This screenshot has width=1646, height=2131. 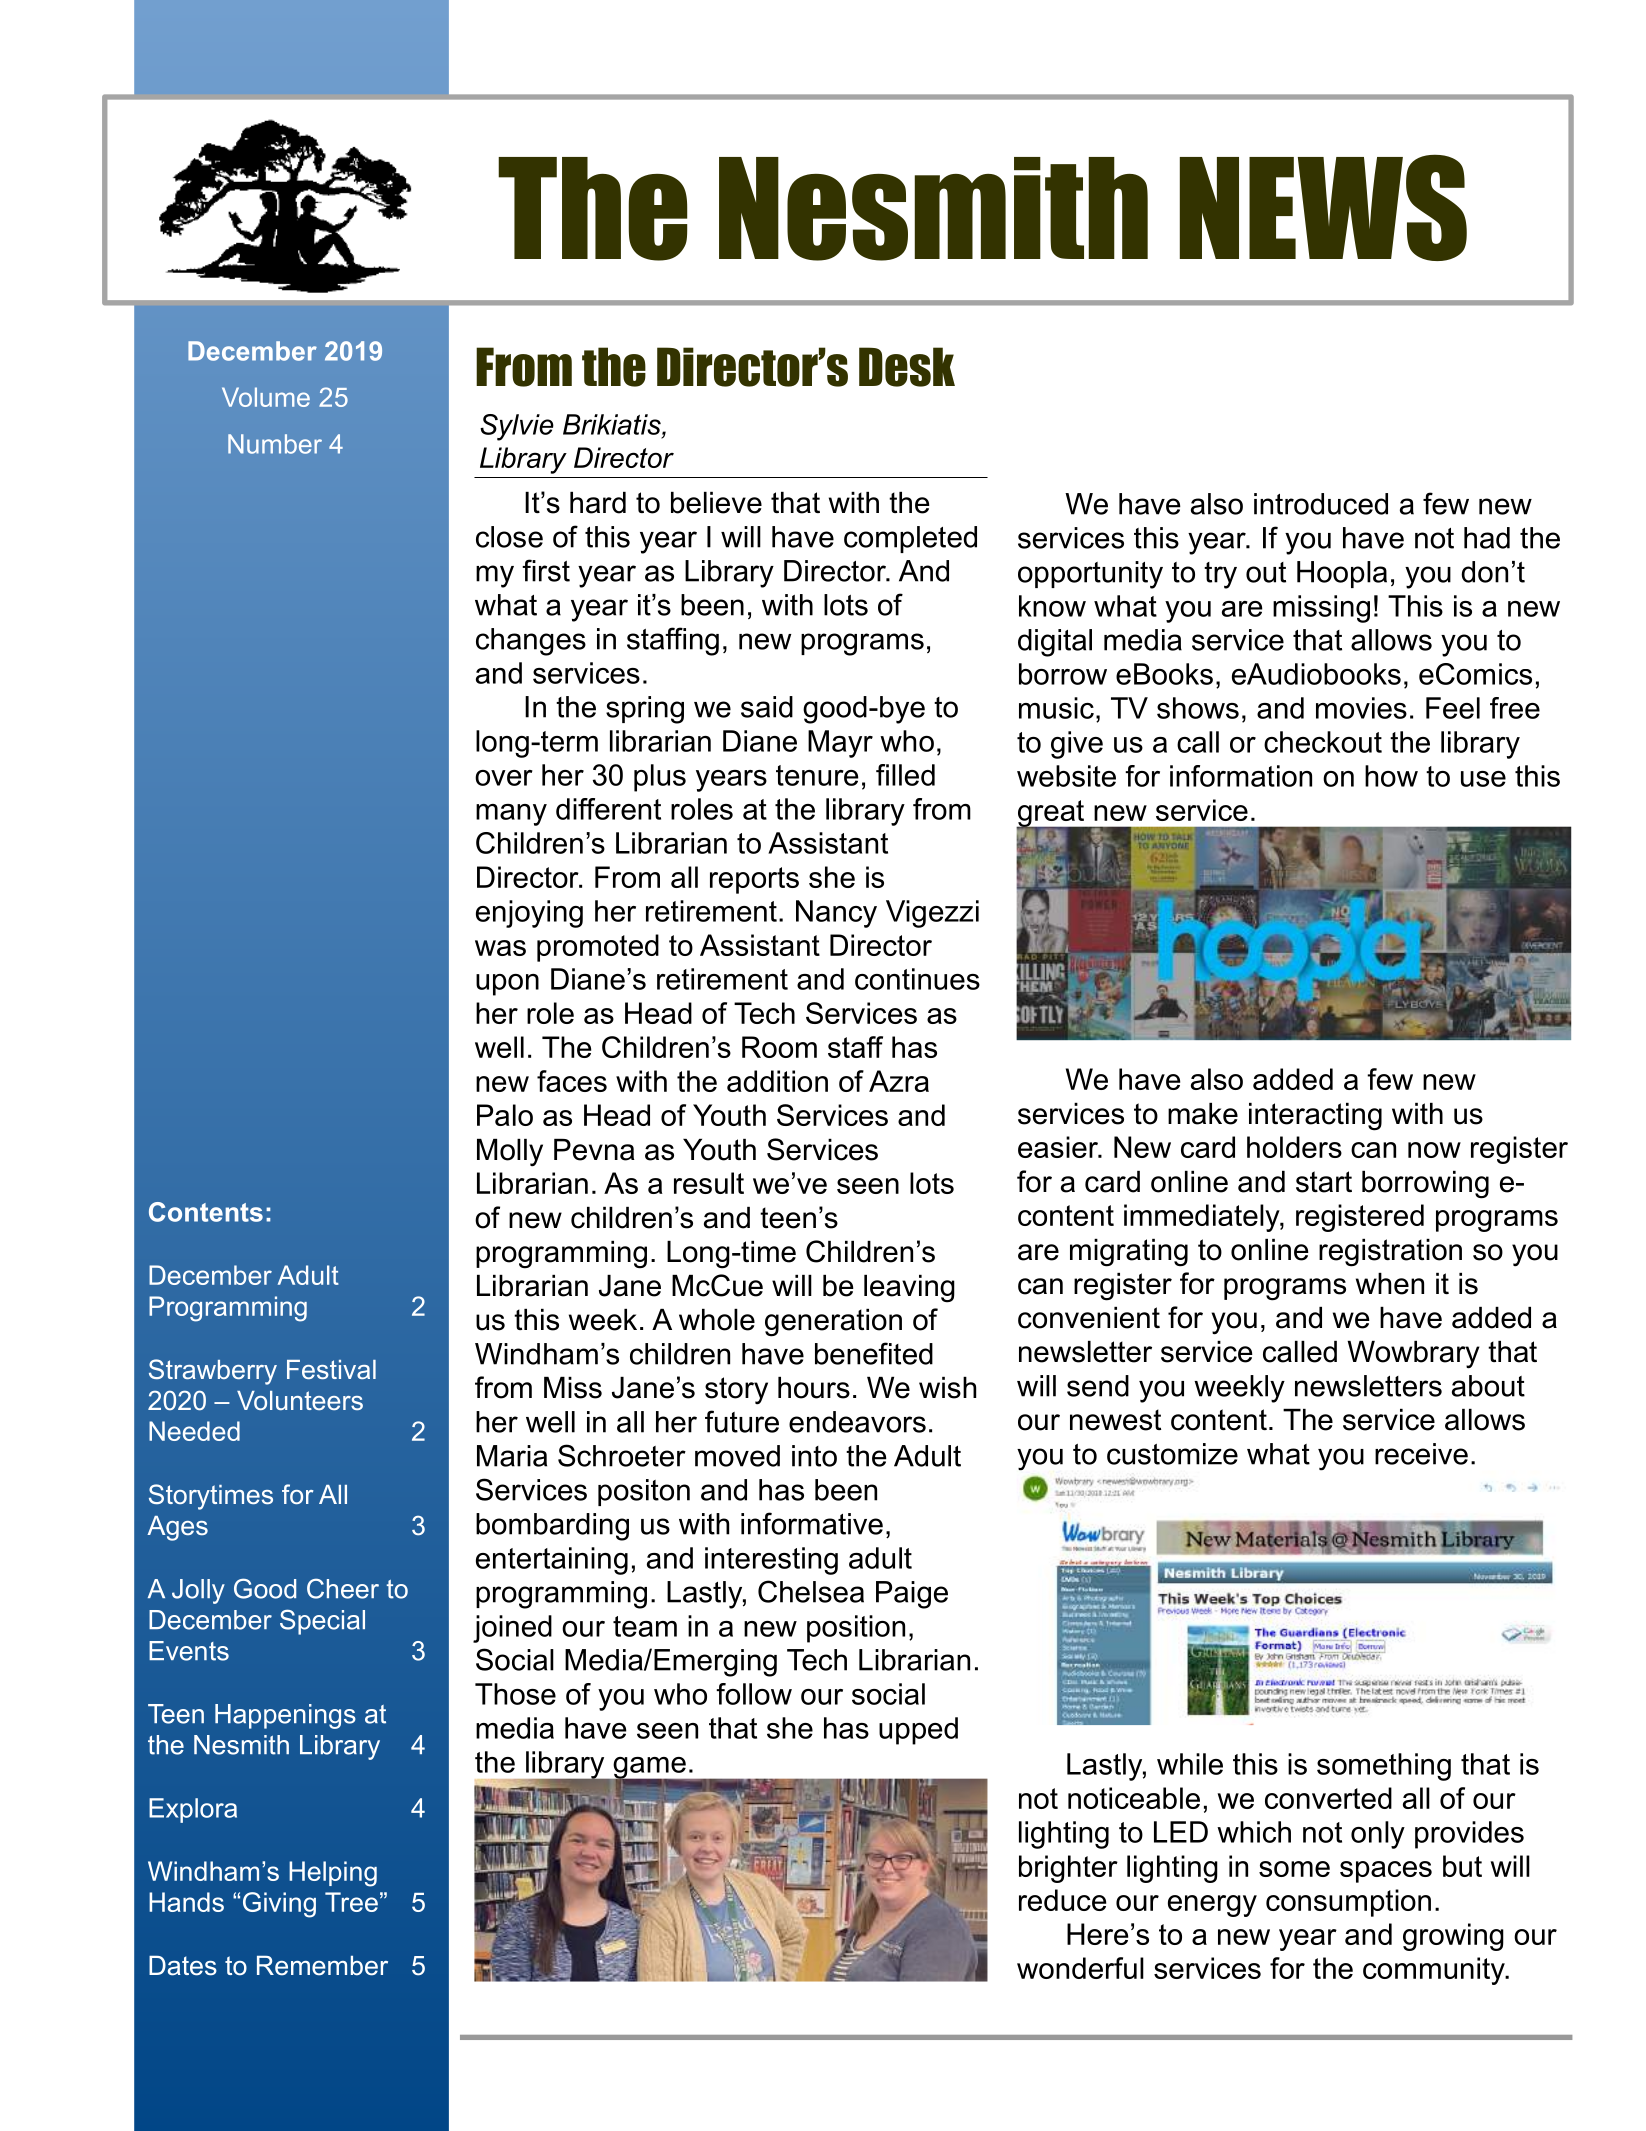 What do you see at coordinates (266, 397) in the screenshot?
I see `Volume` at bounding box center [266, 397].
